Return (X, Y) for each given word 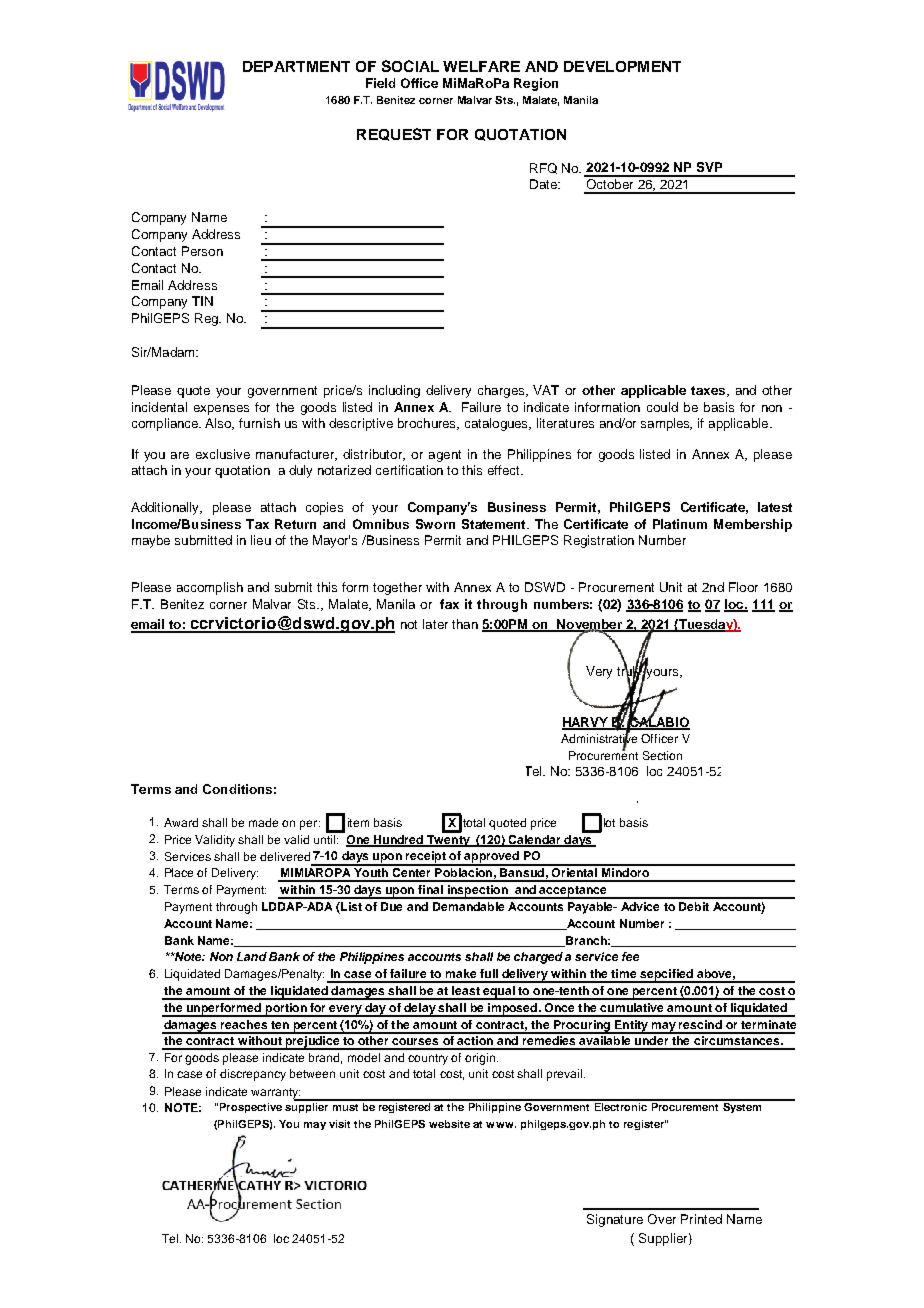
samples (666, 424)
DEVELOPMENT (622, 66)
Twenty (448, 841)
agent (445, 456)
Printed (701, 1219)
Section (662, 755)
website (449, 1124)
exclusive (223, 454)
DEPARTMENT (296, 66)
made (263, 822)
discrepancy (253, 1075)
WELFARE (481, 66)
